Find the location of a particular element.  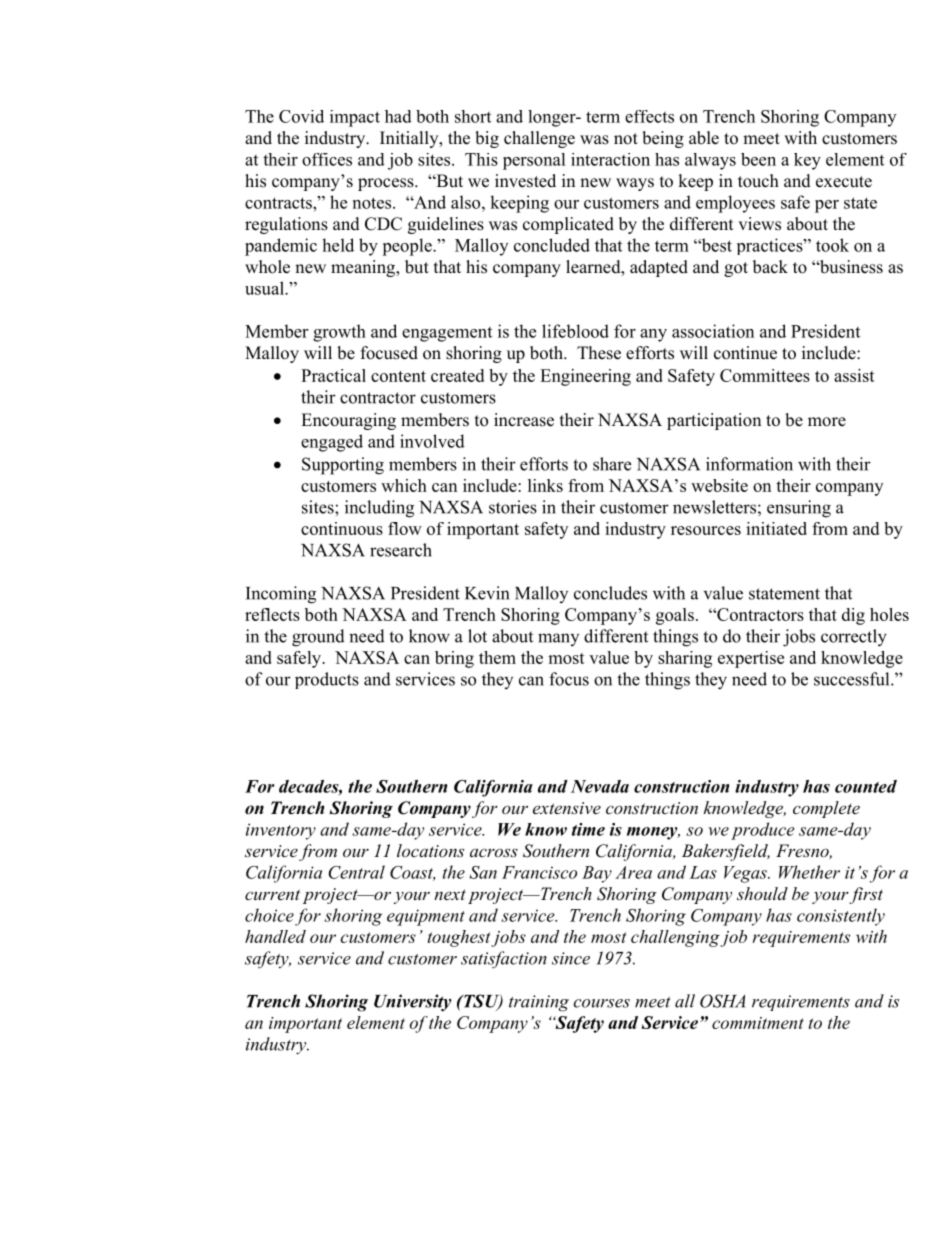

back is located at coordinates (770, 267).
